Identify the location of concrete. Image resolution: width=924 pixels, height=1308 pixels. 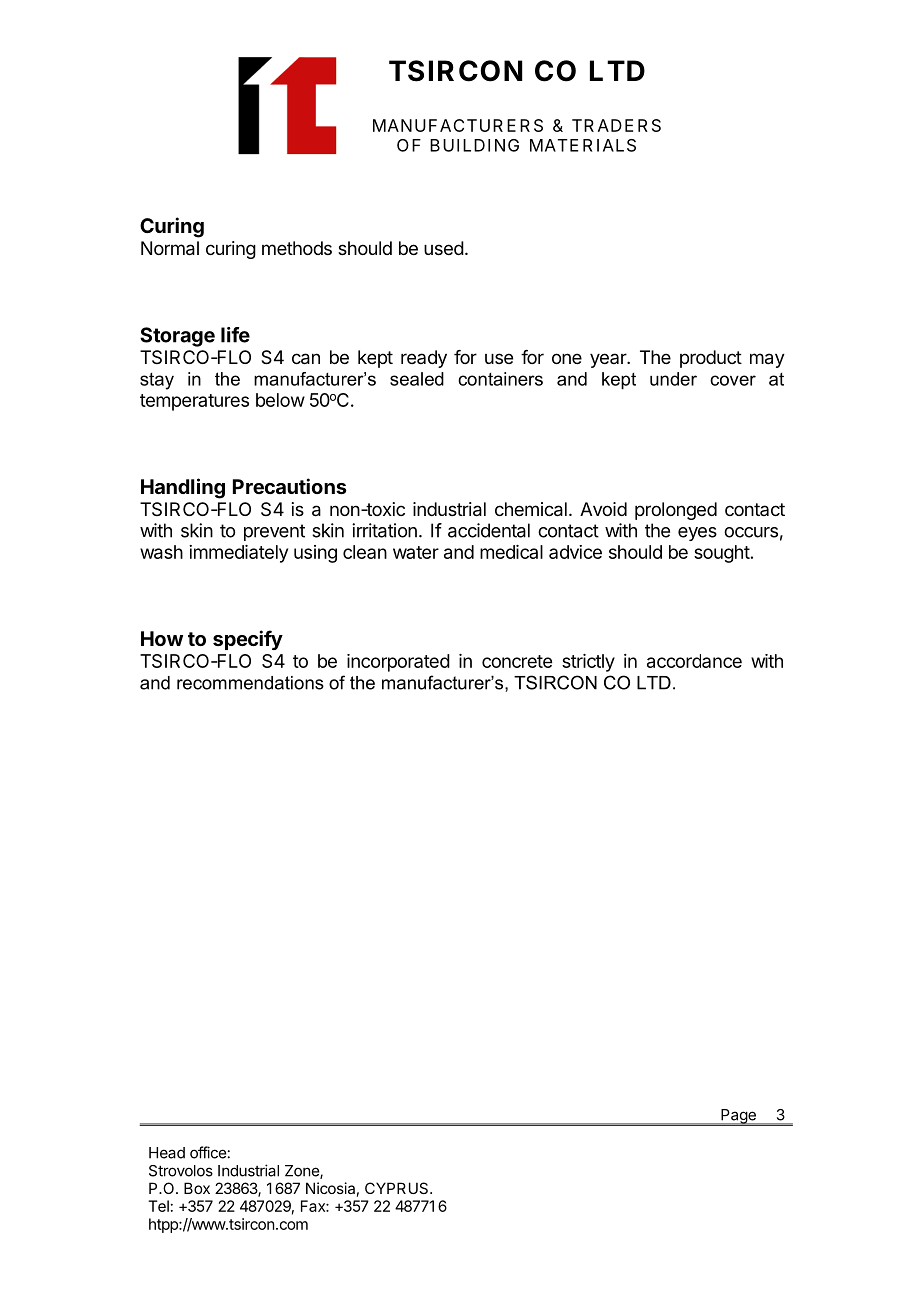
(517, 661).
